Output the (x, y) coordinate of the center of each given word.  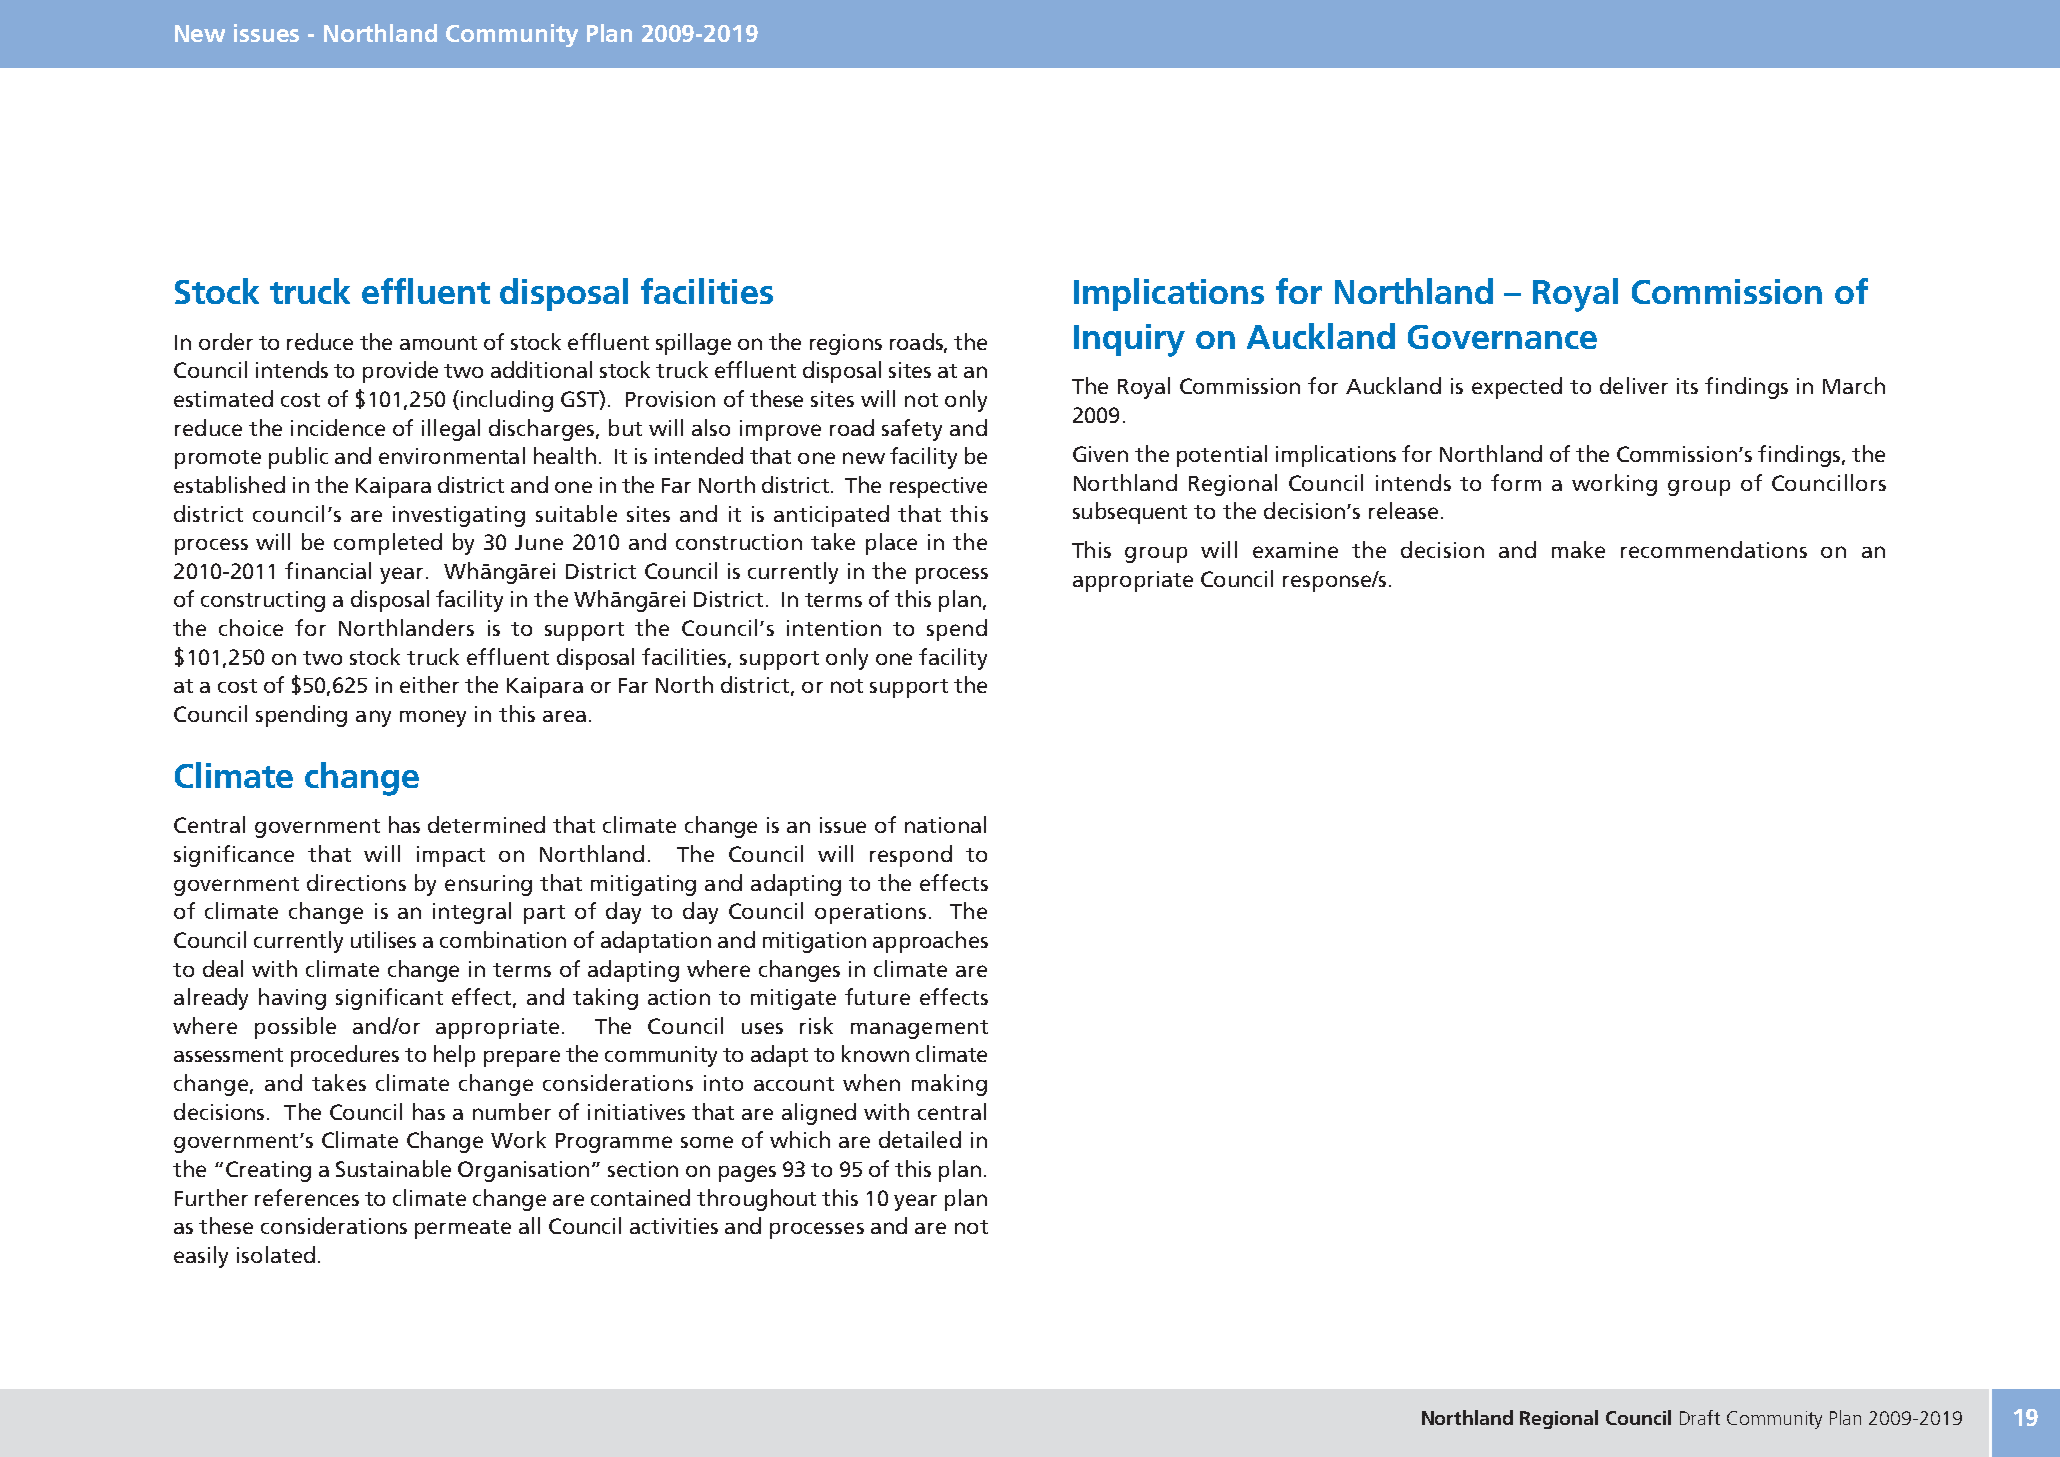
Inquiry (1129, 340)
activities (674, 1226)
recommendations (1714, 549)
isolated (276, 1254)
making (949, 1085)
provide (400, 372)
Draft (1700, 1417)
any (373, 718)
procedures (345, 1056)
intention (834, 628)
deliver (1634, 385)
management (919, 1029)
